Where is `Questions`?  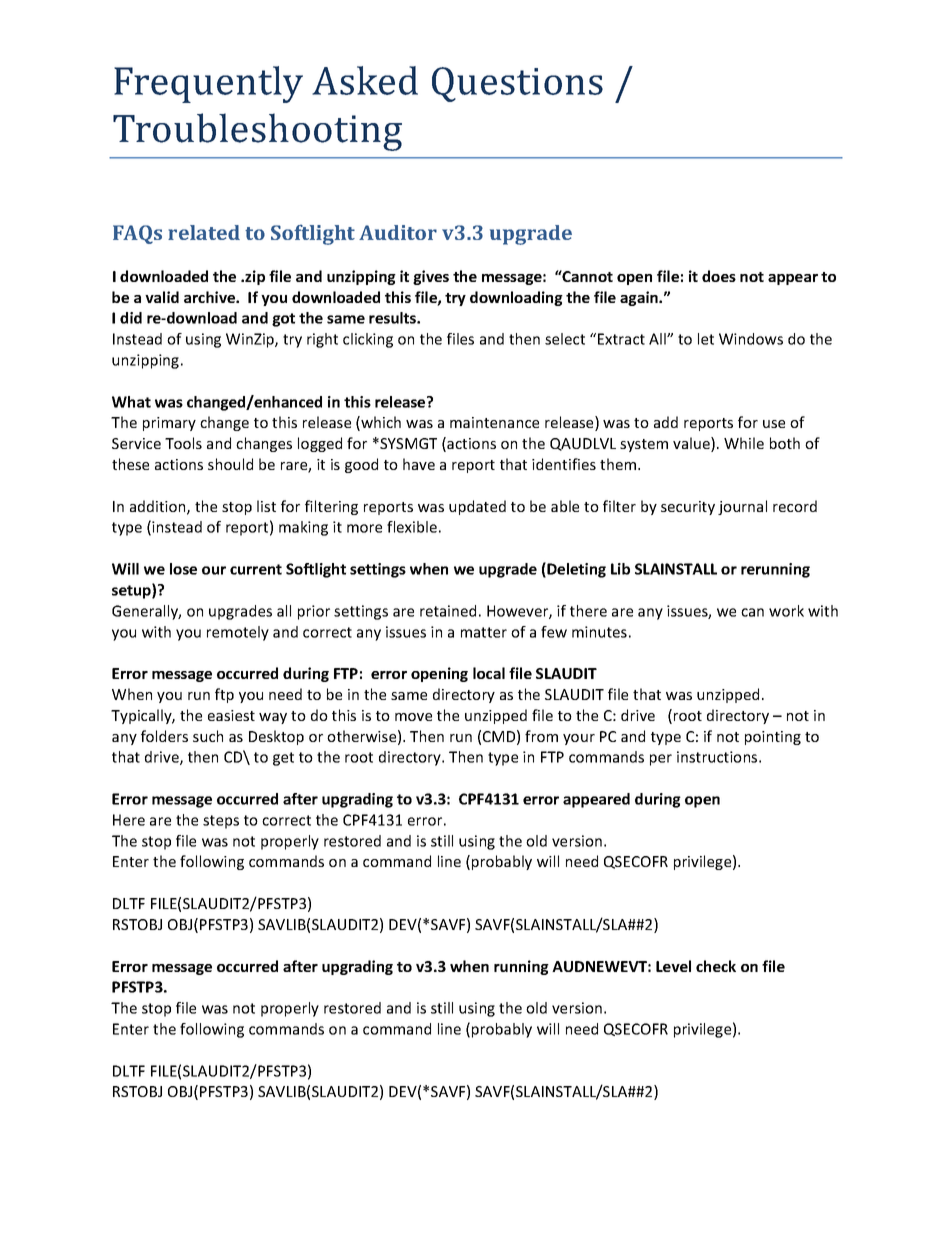 Questions is located at coordinates (517, 84).
